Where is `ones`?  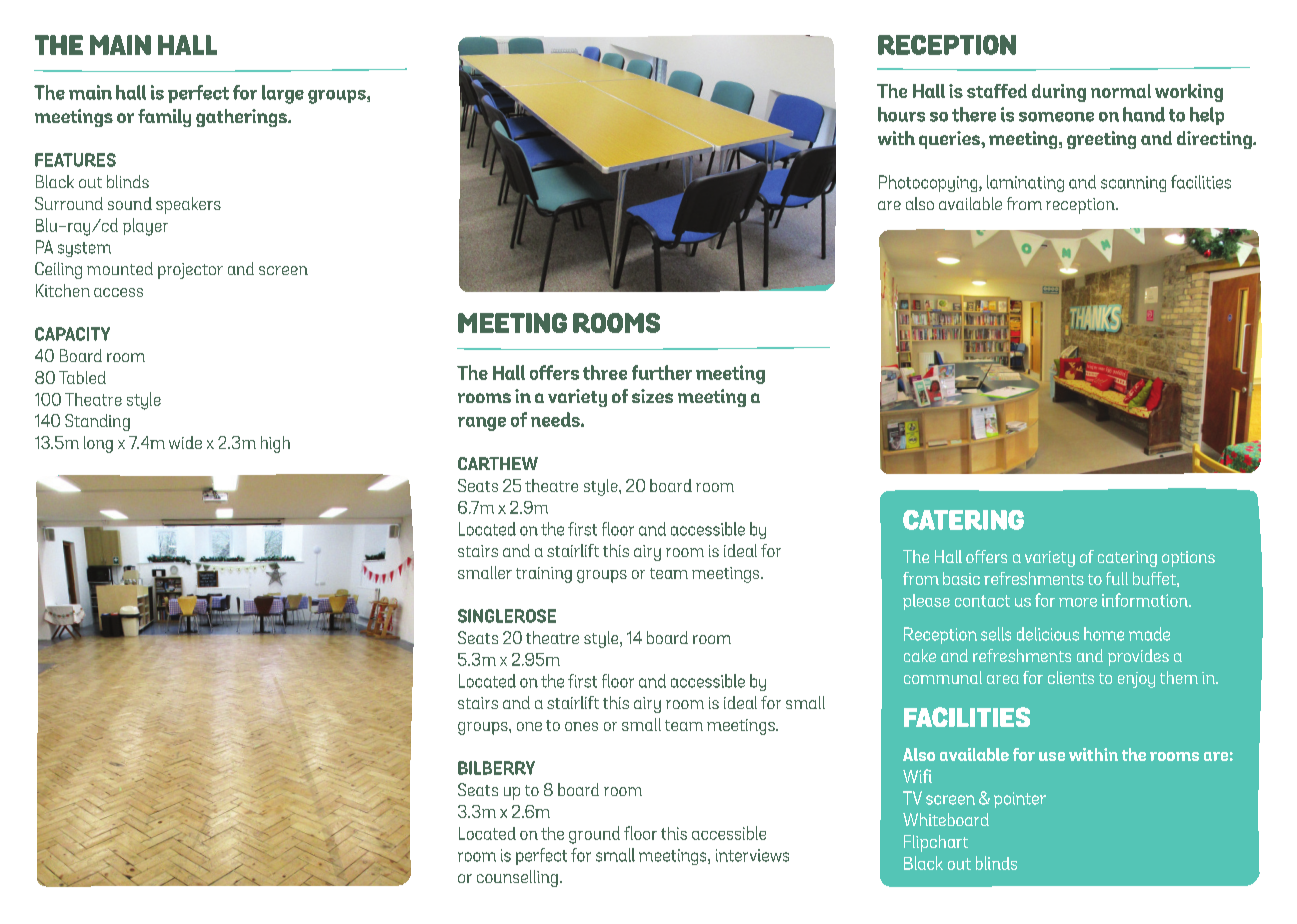
ones is located at coordinates (581, 726).
